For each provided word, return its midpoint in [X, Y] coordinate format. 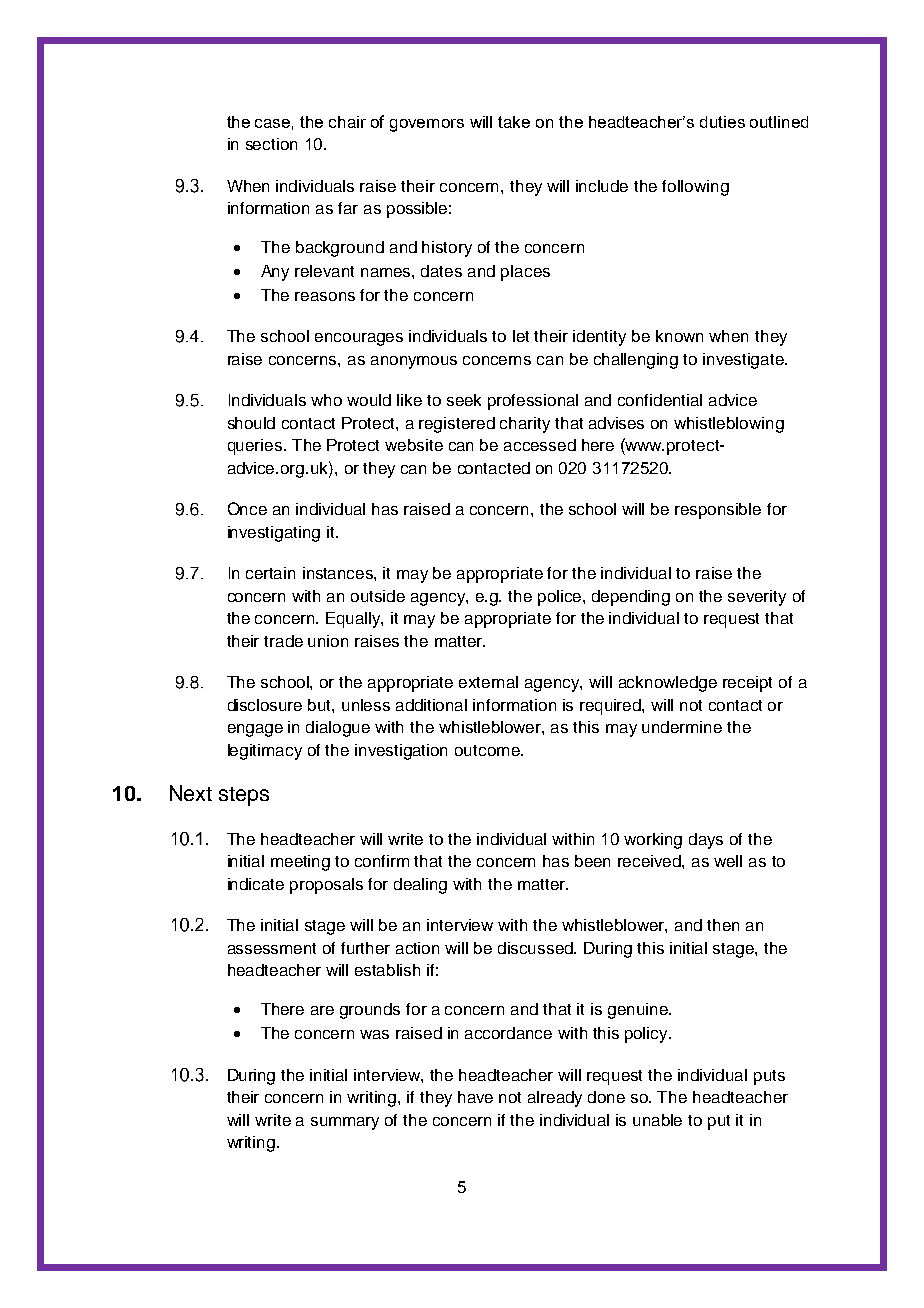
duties [722, 122]
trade [283, 641]
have [475, 1097]
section [271, 144]
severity [757, 598]
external [488, 682]
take [514, 122]
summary [345, 1123]
